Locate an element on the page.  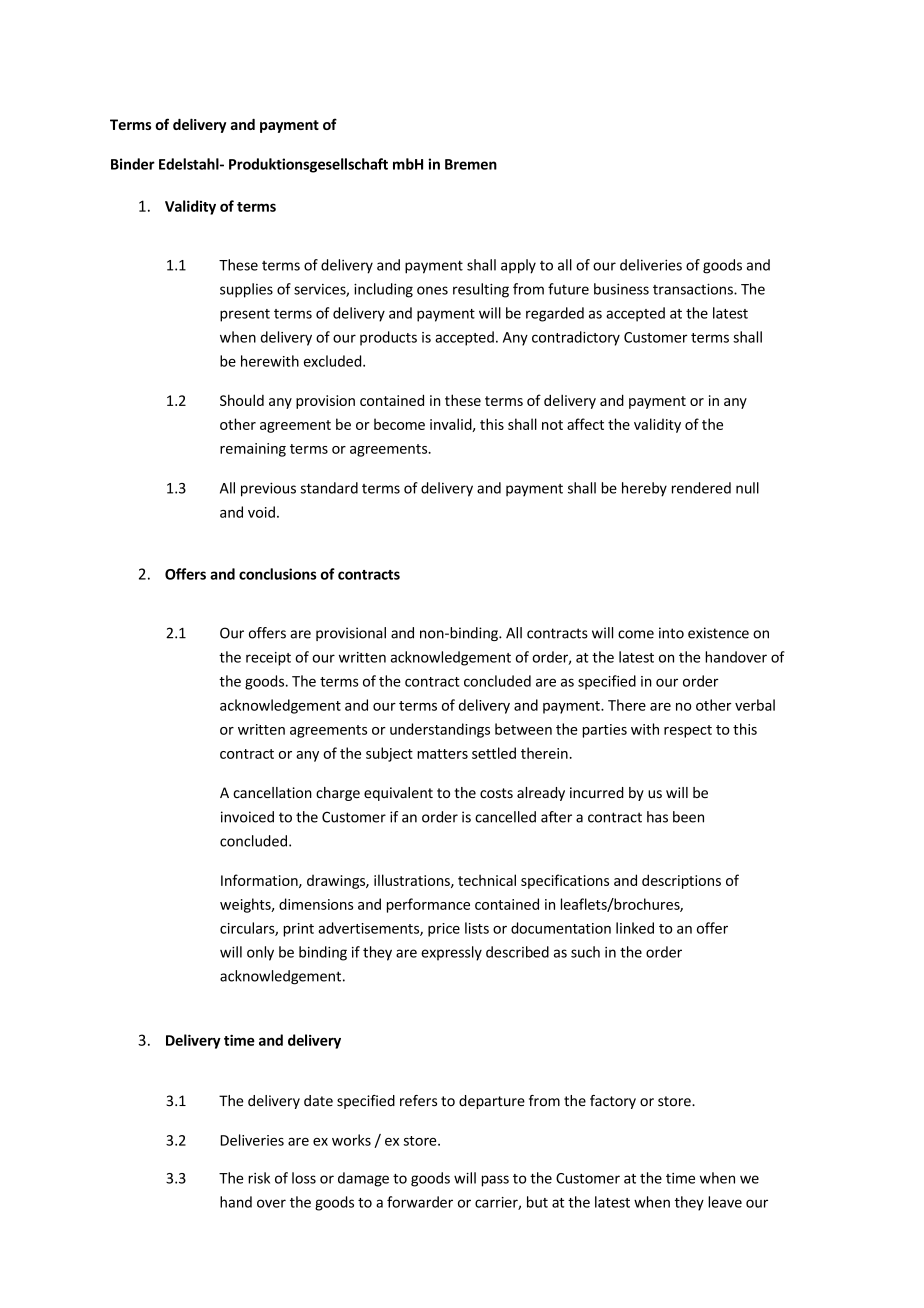
Bremen is located at coordinates (471, 164).
